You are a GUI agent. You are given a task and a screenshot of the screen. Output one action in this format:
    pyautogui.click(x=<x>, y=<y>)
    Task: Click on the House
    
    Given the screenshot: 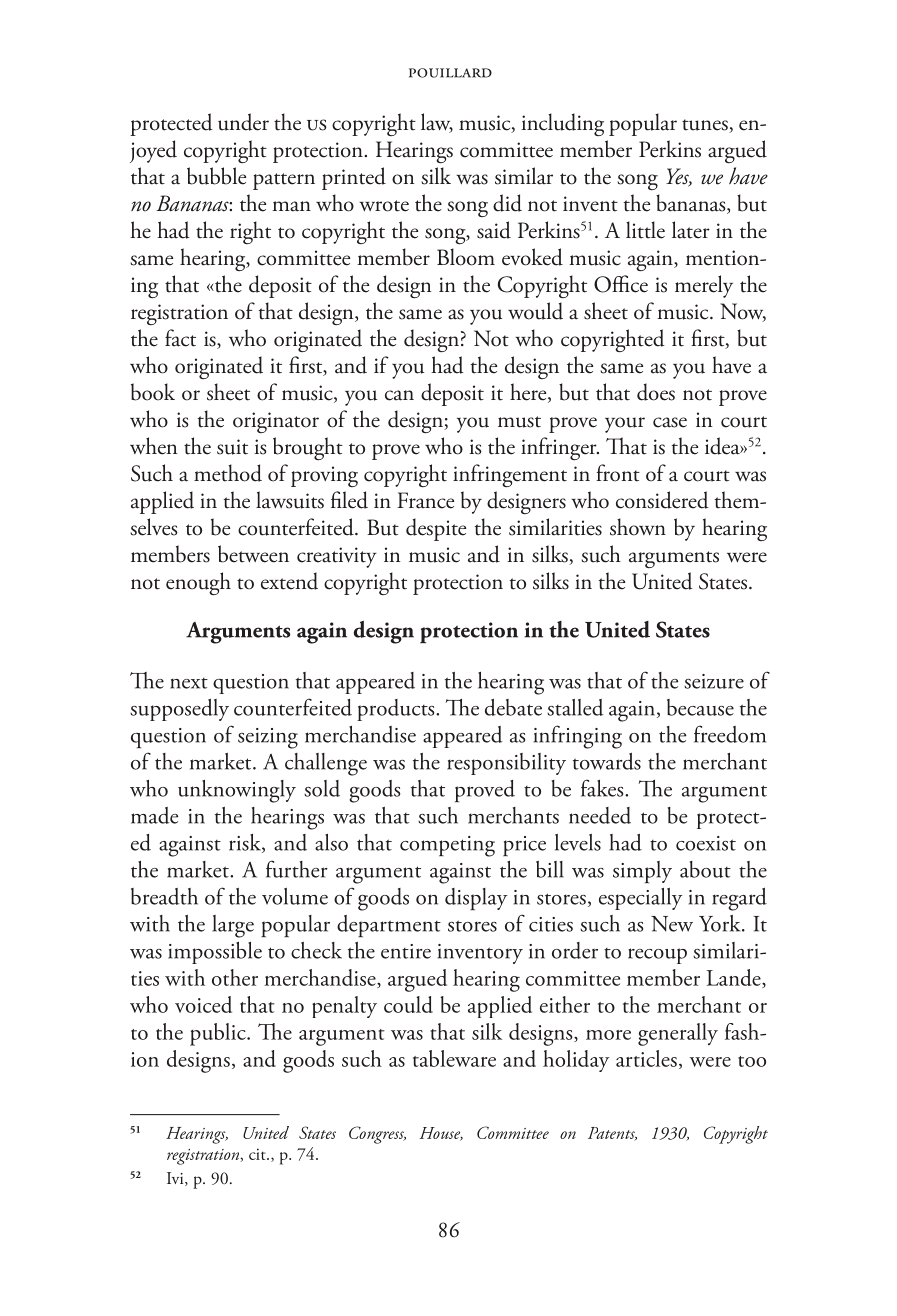 What is the action you would take?
    pyautogui.click(x=441, y=1134)
